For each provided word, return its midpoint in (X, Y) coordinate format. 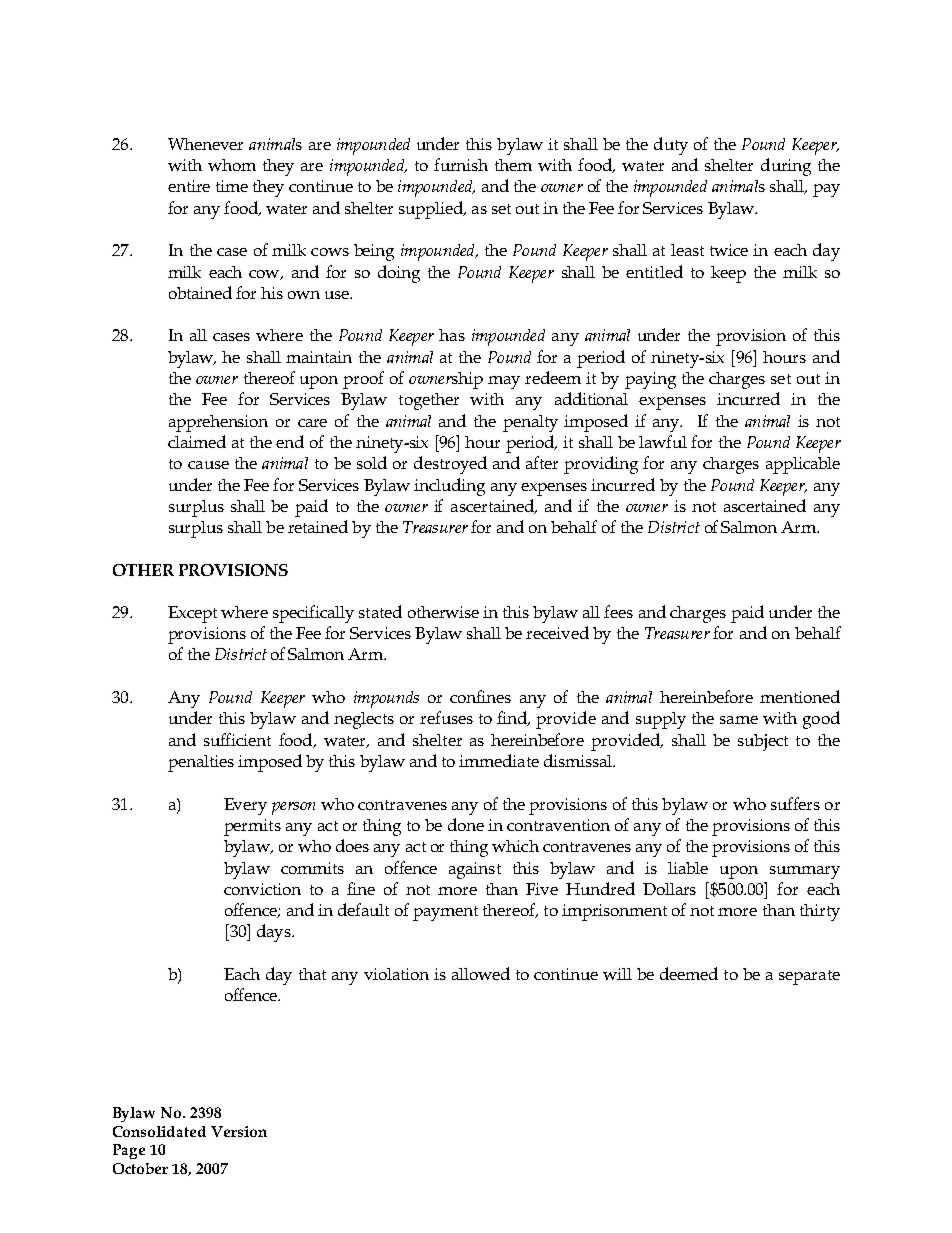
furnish (461, 164)
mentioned (800, 696)
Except (192, 614)
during (786, 167)
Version (239, 1131)
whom (232, 165)
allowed (481, 973)
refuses (446, 717)
